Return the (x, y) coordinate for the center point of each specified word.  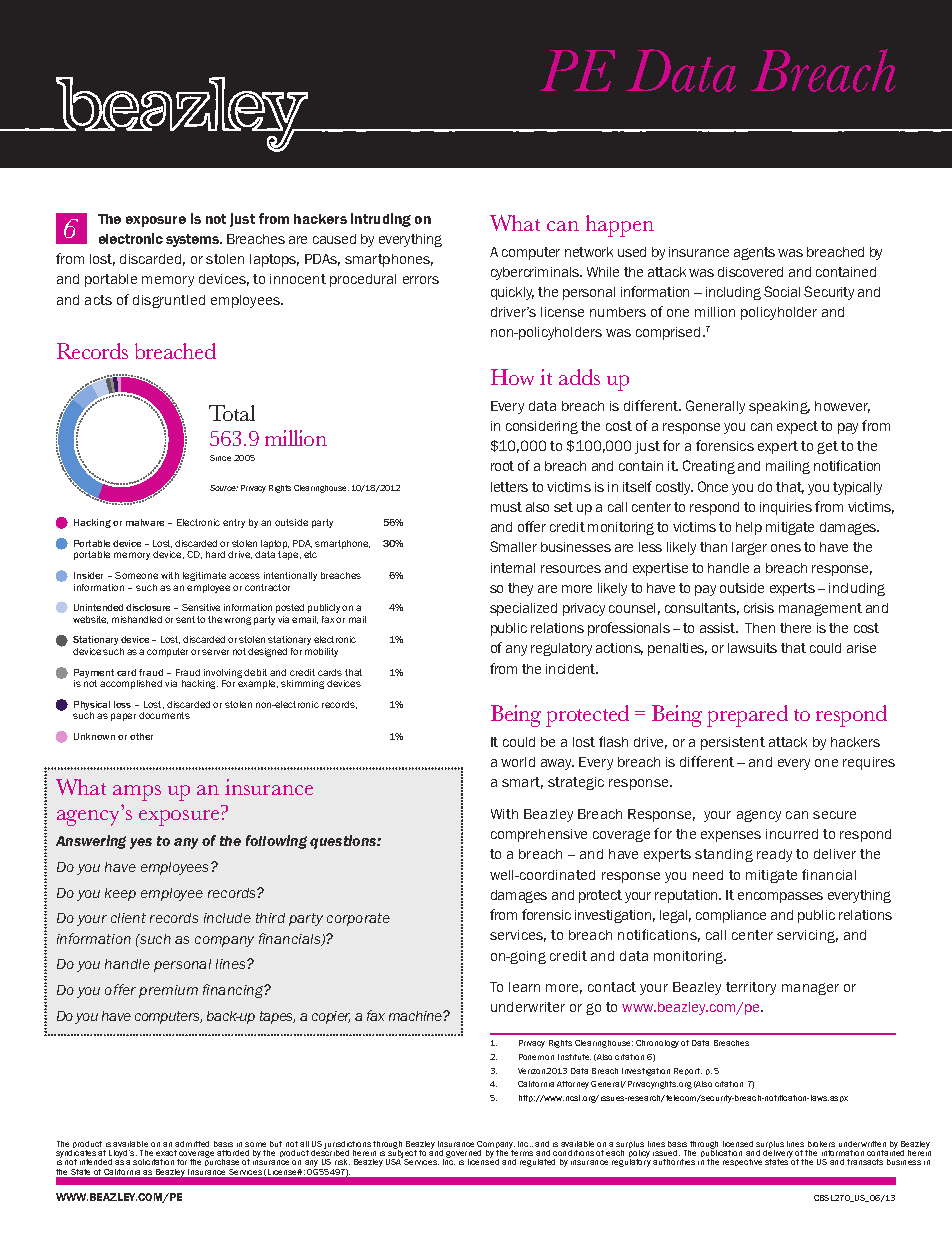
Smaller (513, 546)
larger (749, 548)
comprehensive (539, 835)
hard (215, 554)
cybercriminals (536, 273)
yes (141, 843)
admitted (192, 1144)
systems (194, 240)
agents (754, 253)
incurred (792, 834)
